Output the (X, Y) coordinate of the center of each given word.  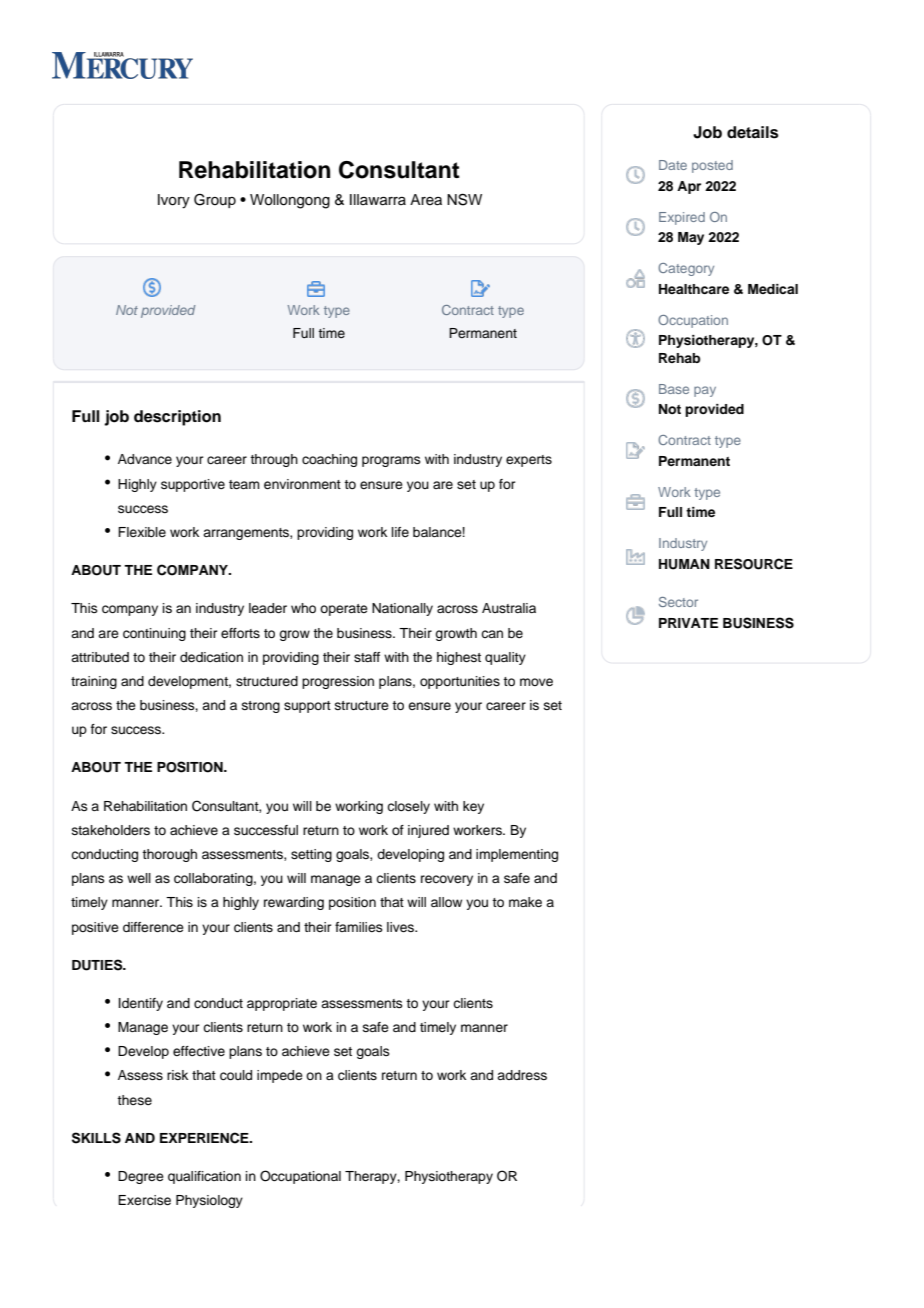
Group (215, 200)
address (522, 1075)
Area (426, 200)
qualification (204, 1177)
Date (673, 165)
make (525, 902)
